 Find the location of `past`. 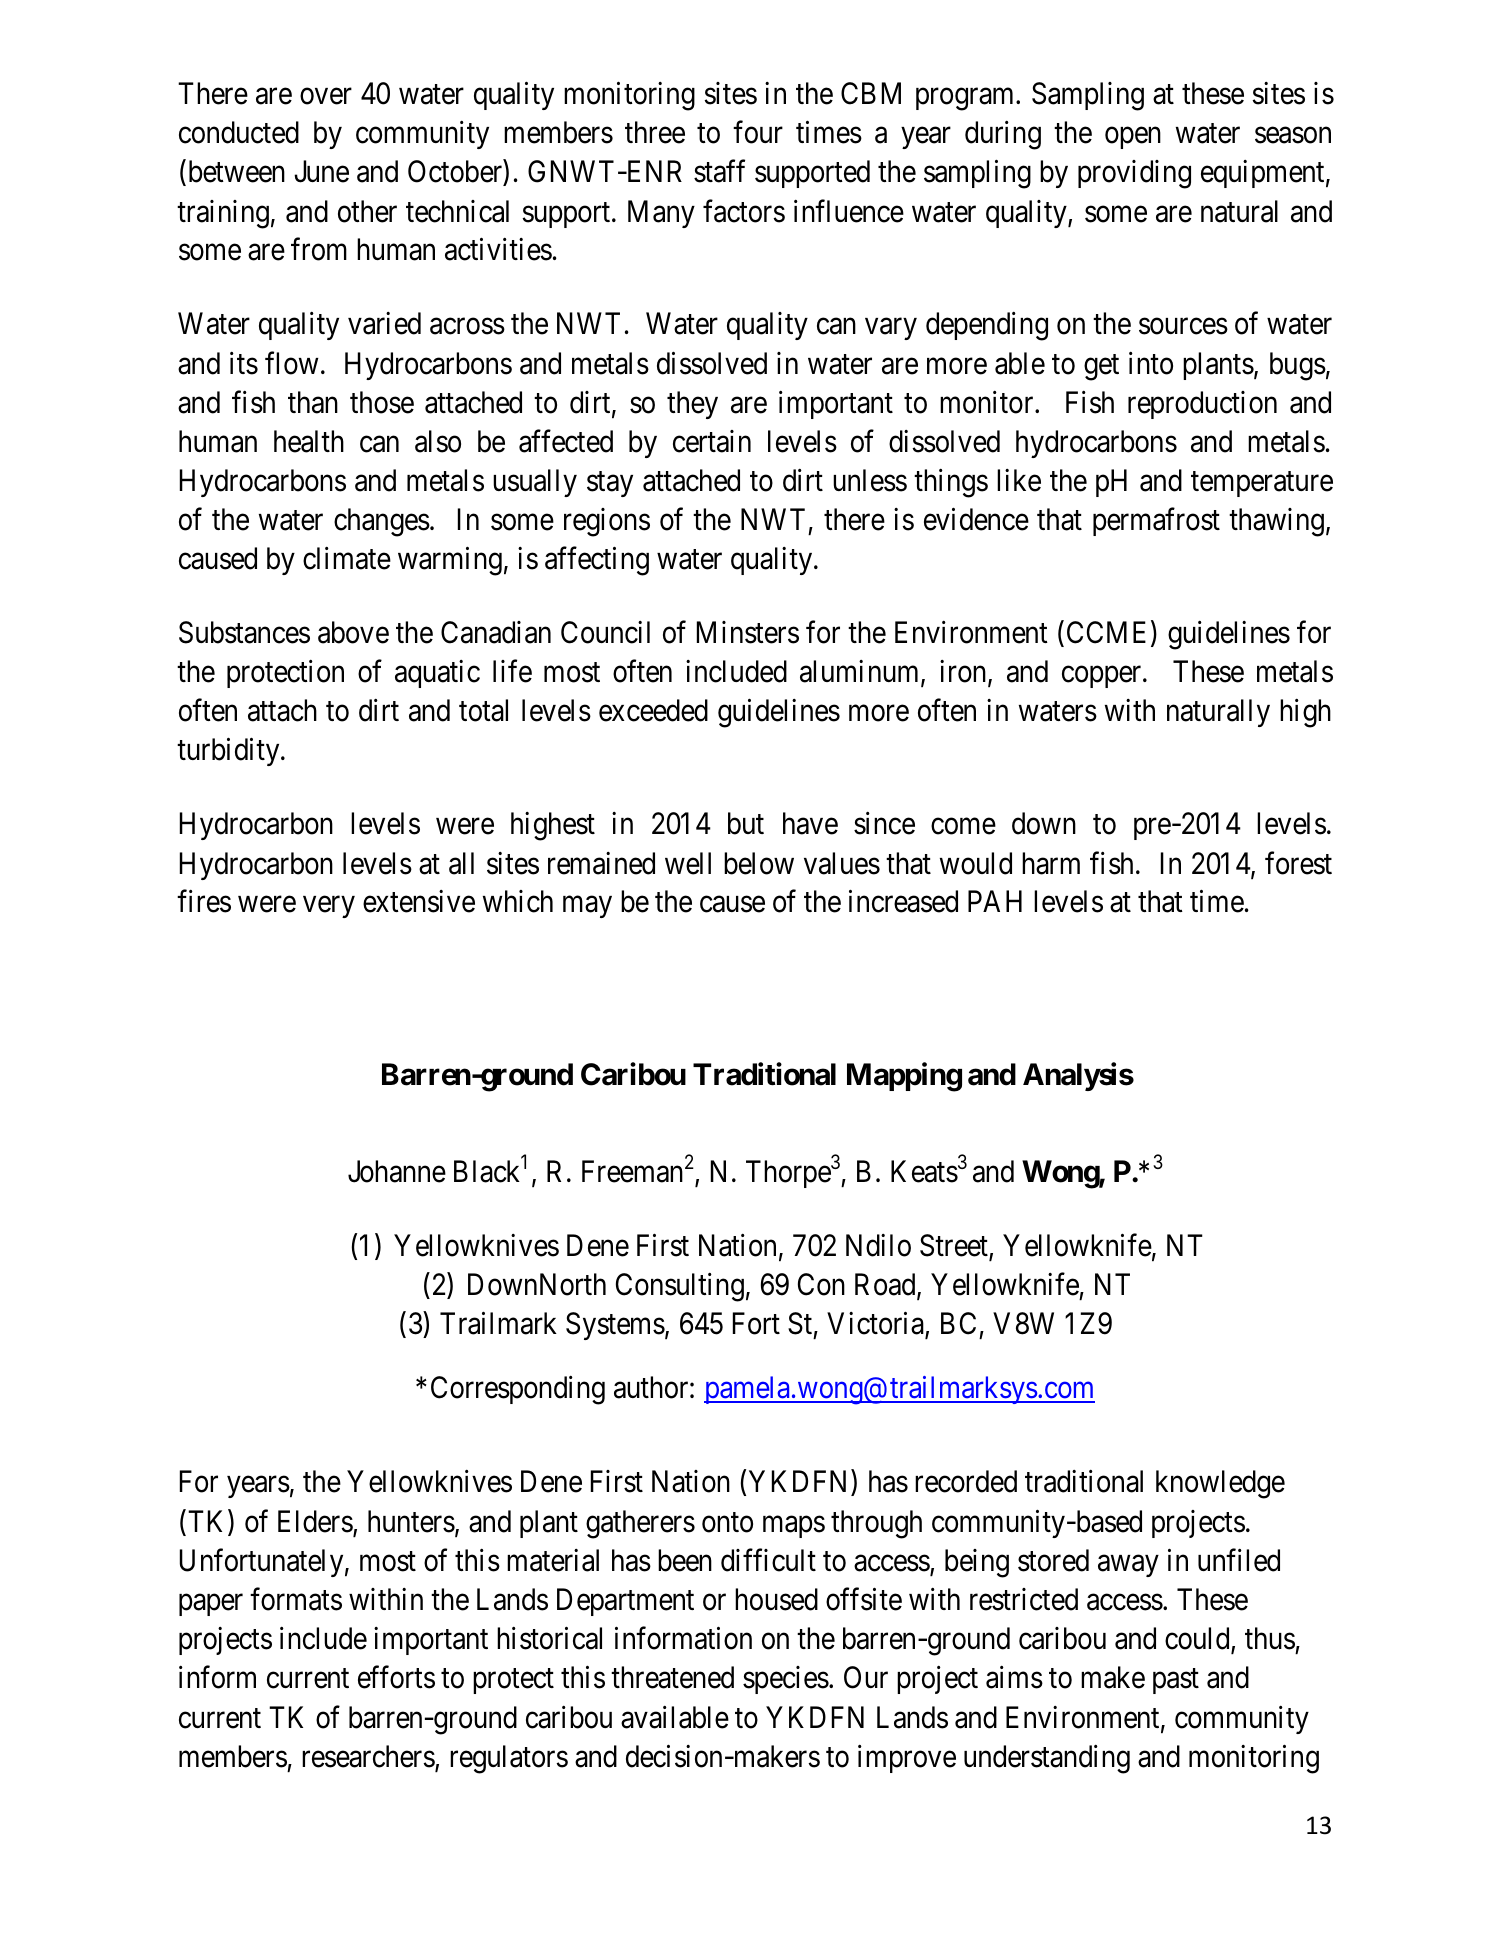

past is located at coordinates (1176, 1681).
